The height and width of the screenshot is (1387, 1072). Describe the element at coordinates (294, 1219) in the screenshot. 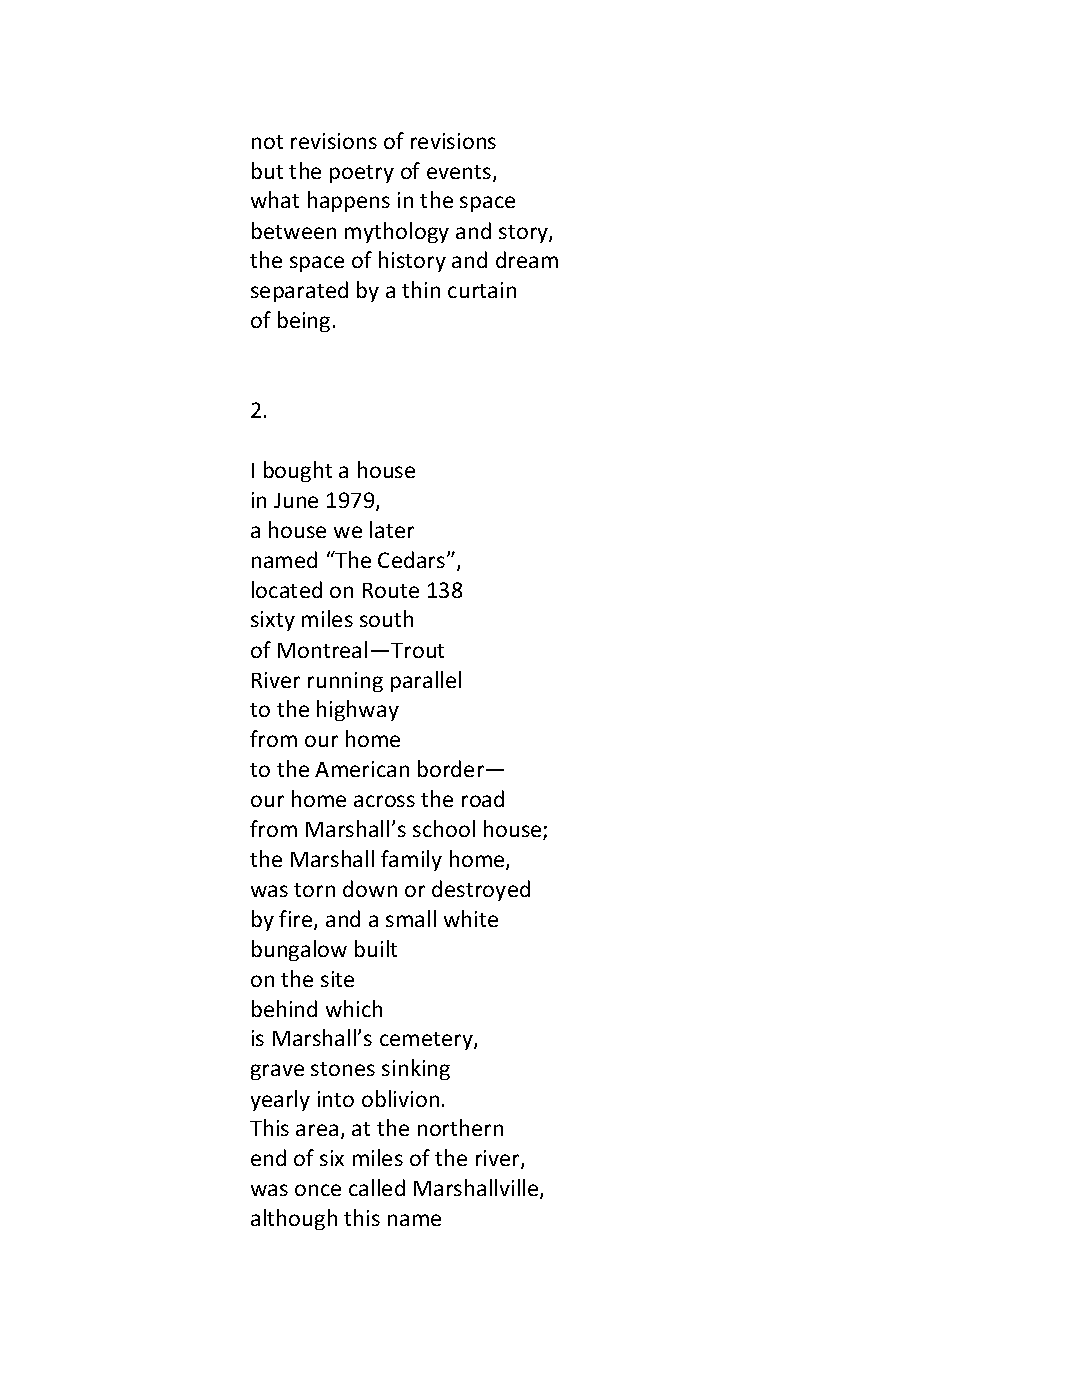

I see `although` at that location.
